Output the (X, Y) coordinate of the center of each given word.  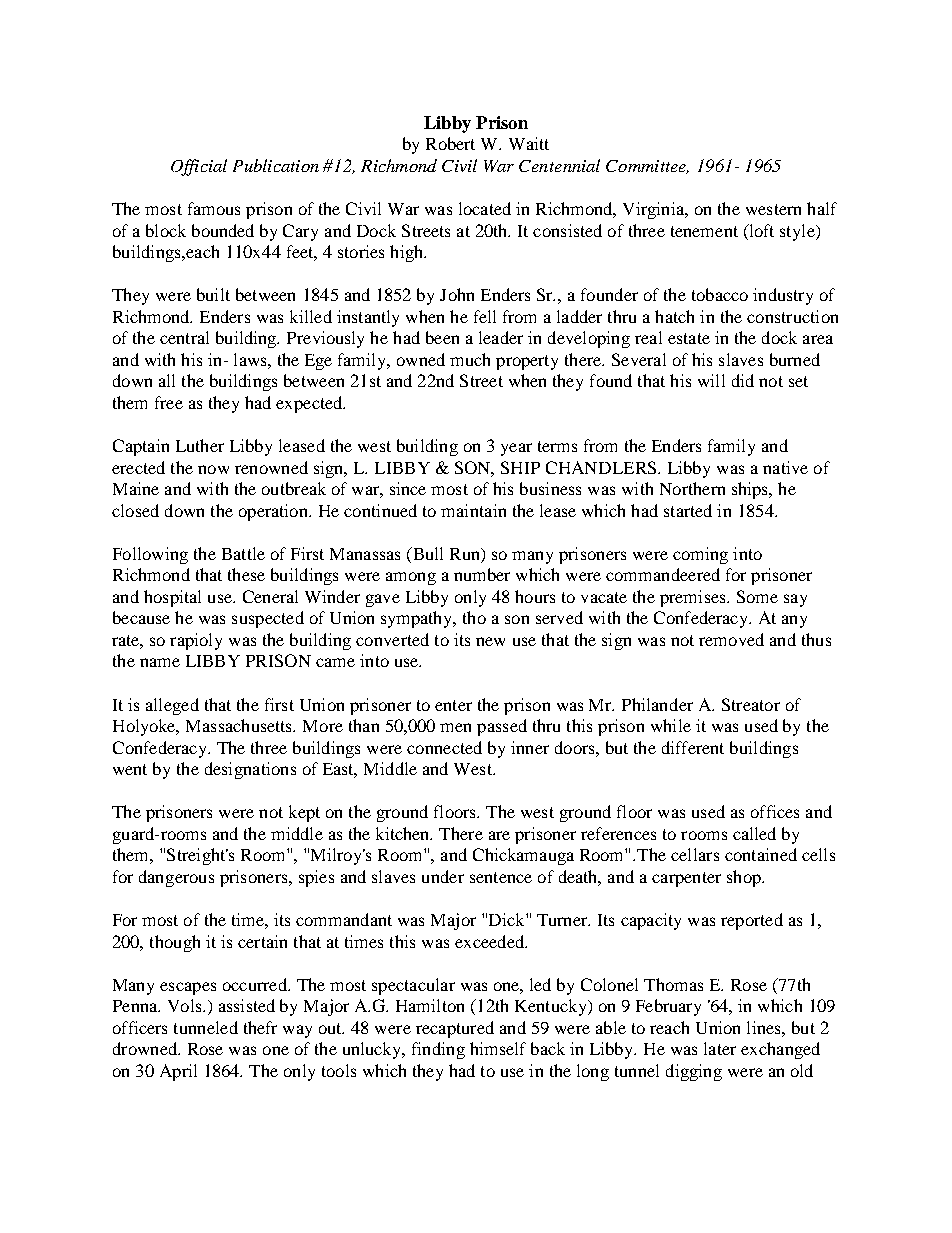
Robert (450, 143)
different (693, 747)
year (516, 449)
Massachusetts (240, 725)
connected (444, 747)
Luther (200, 445)
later (720, 1048)
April (178, 1072)
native (785, 467)
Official (199, 167)
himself (498, 1048)
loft (760, 230)
